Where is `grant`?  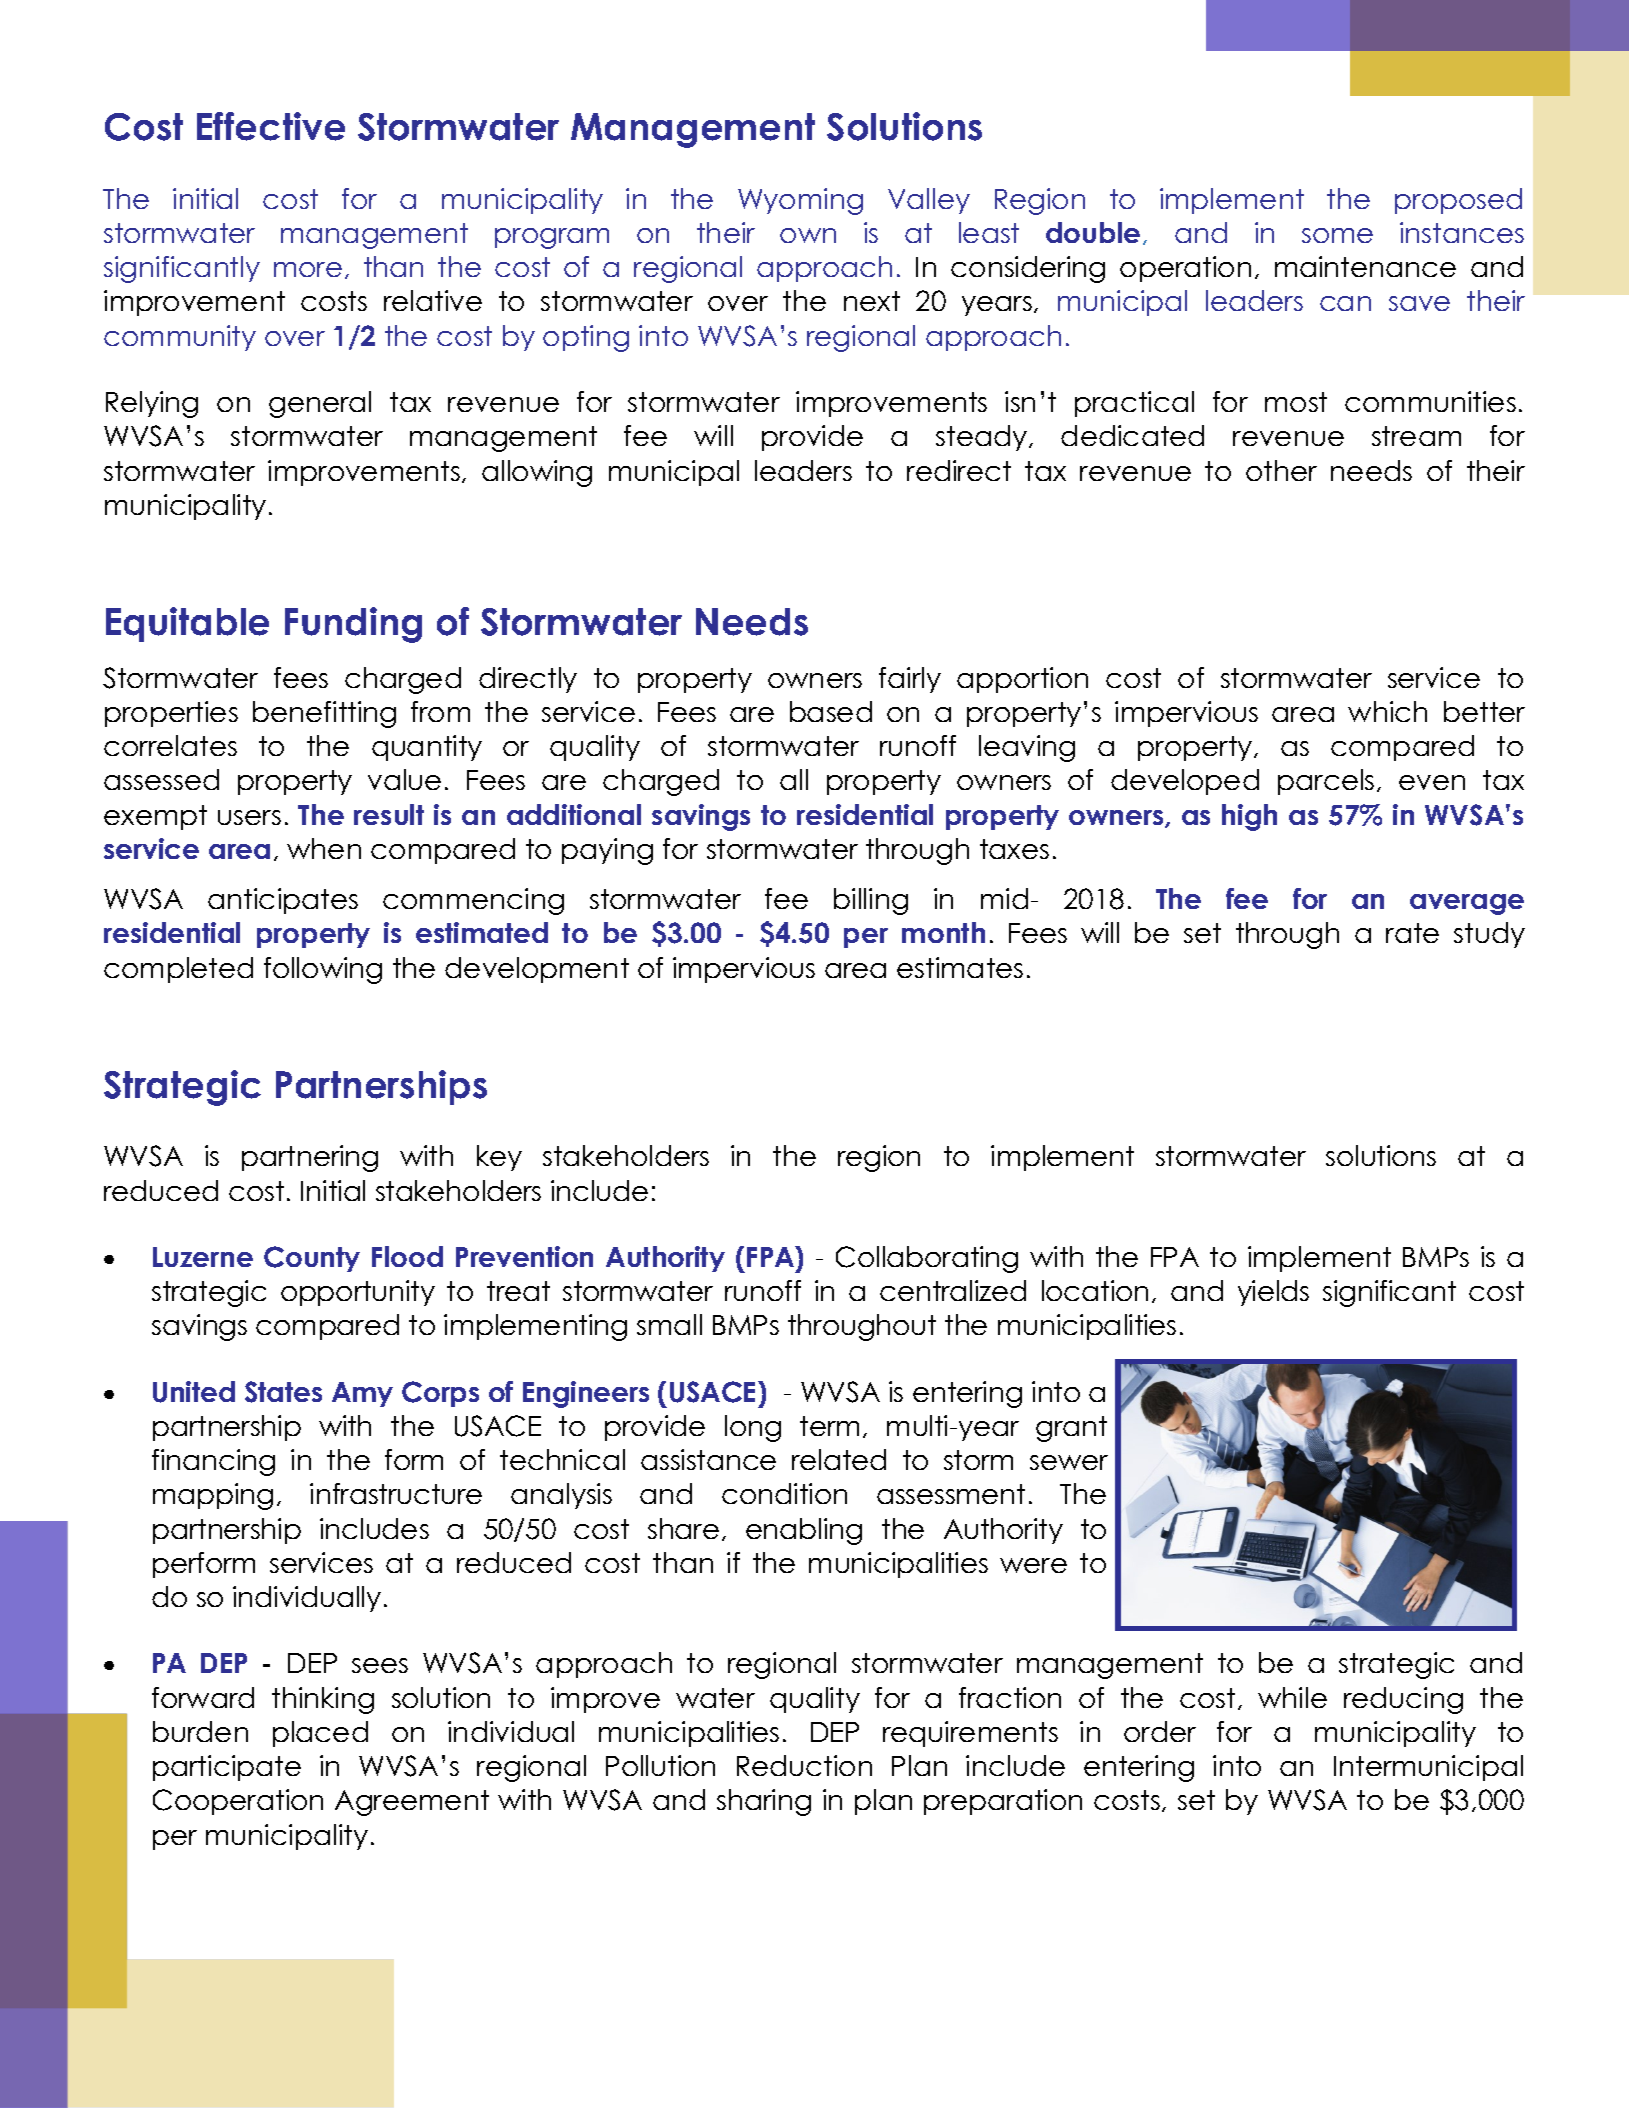 grant is located at coordinates (1071, 1429).
